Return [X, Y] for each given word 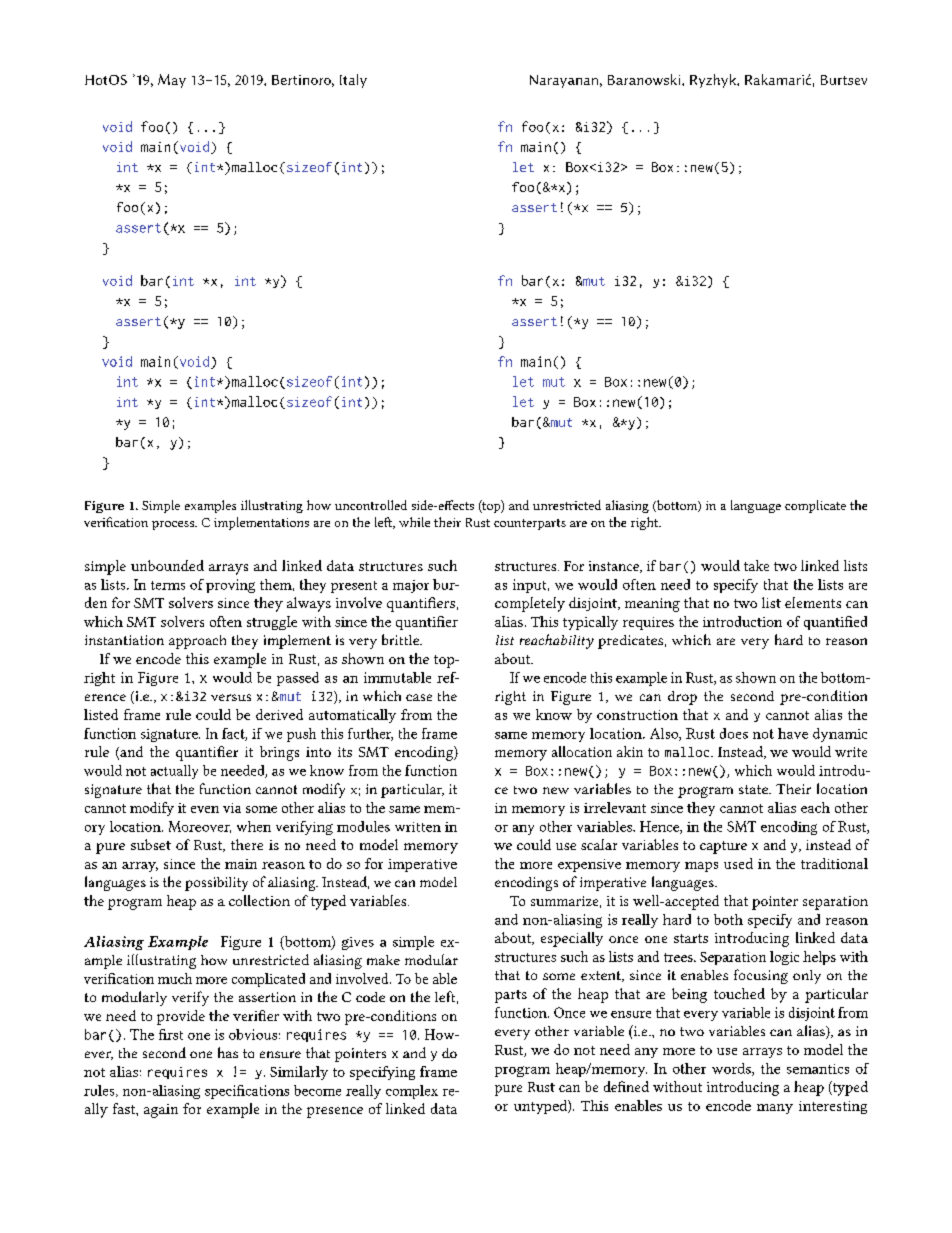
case [419, 697]
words [732, 1069]
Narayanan [564, 81]
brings [279, 753]
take [756, 565]
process [174, 525]
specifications [247, 1092]
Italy [353, 81]
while [414, 522]
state [754, 789]
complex [412, 1092]
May [172, 81]
